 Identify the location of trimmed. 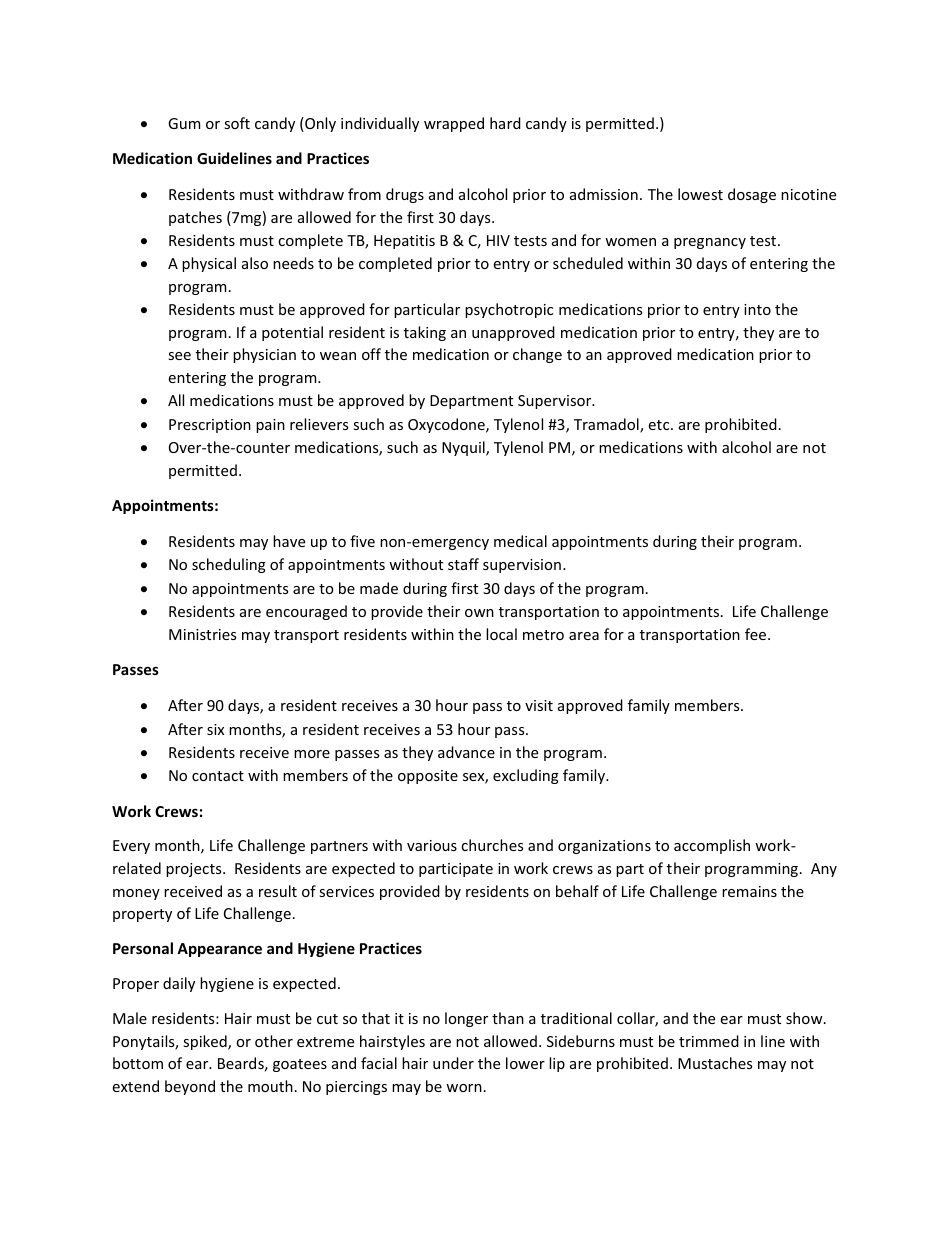
(709, 1041).
